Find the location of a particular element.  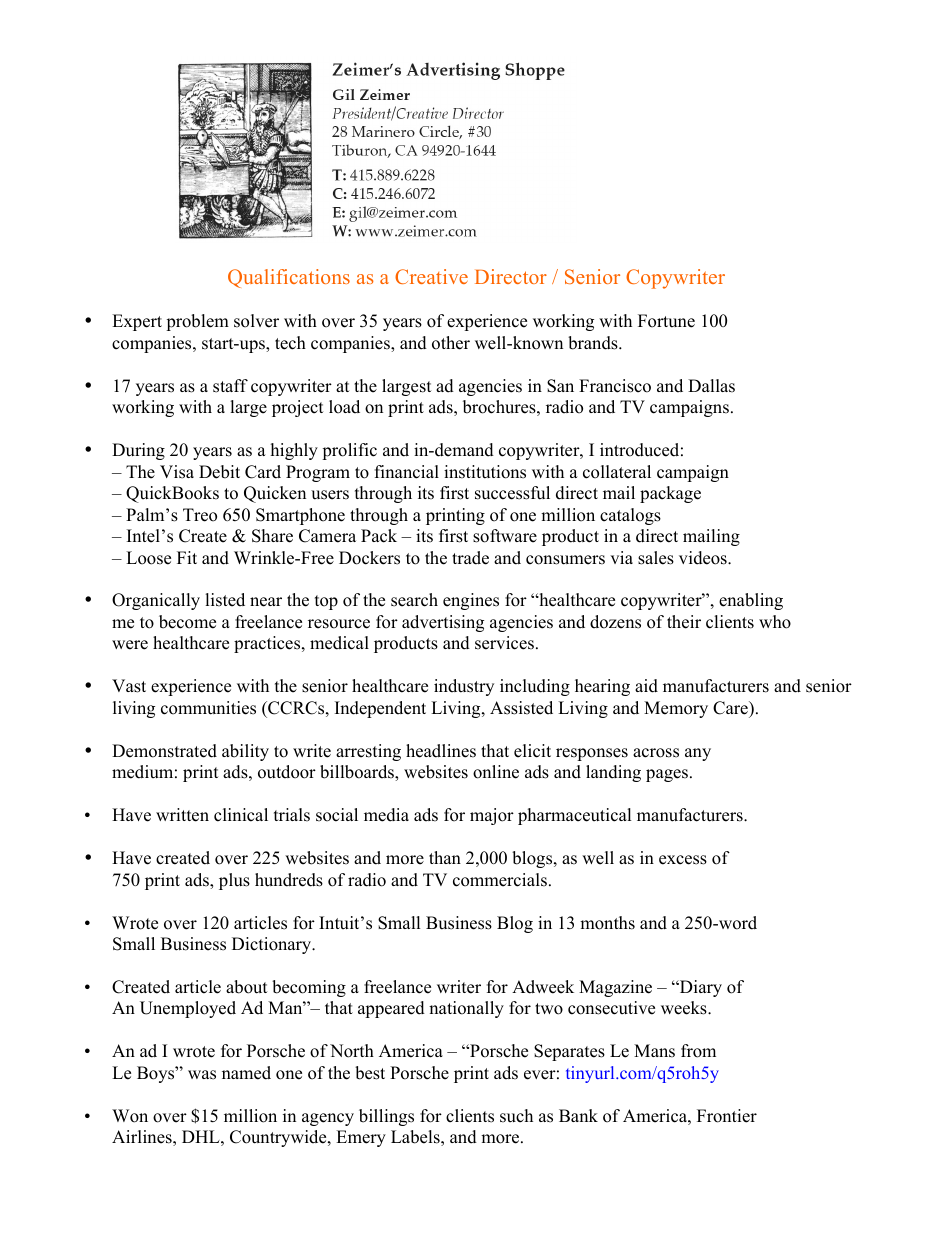

advertising is located at coordinates (443, 623).
